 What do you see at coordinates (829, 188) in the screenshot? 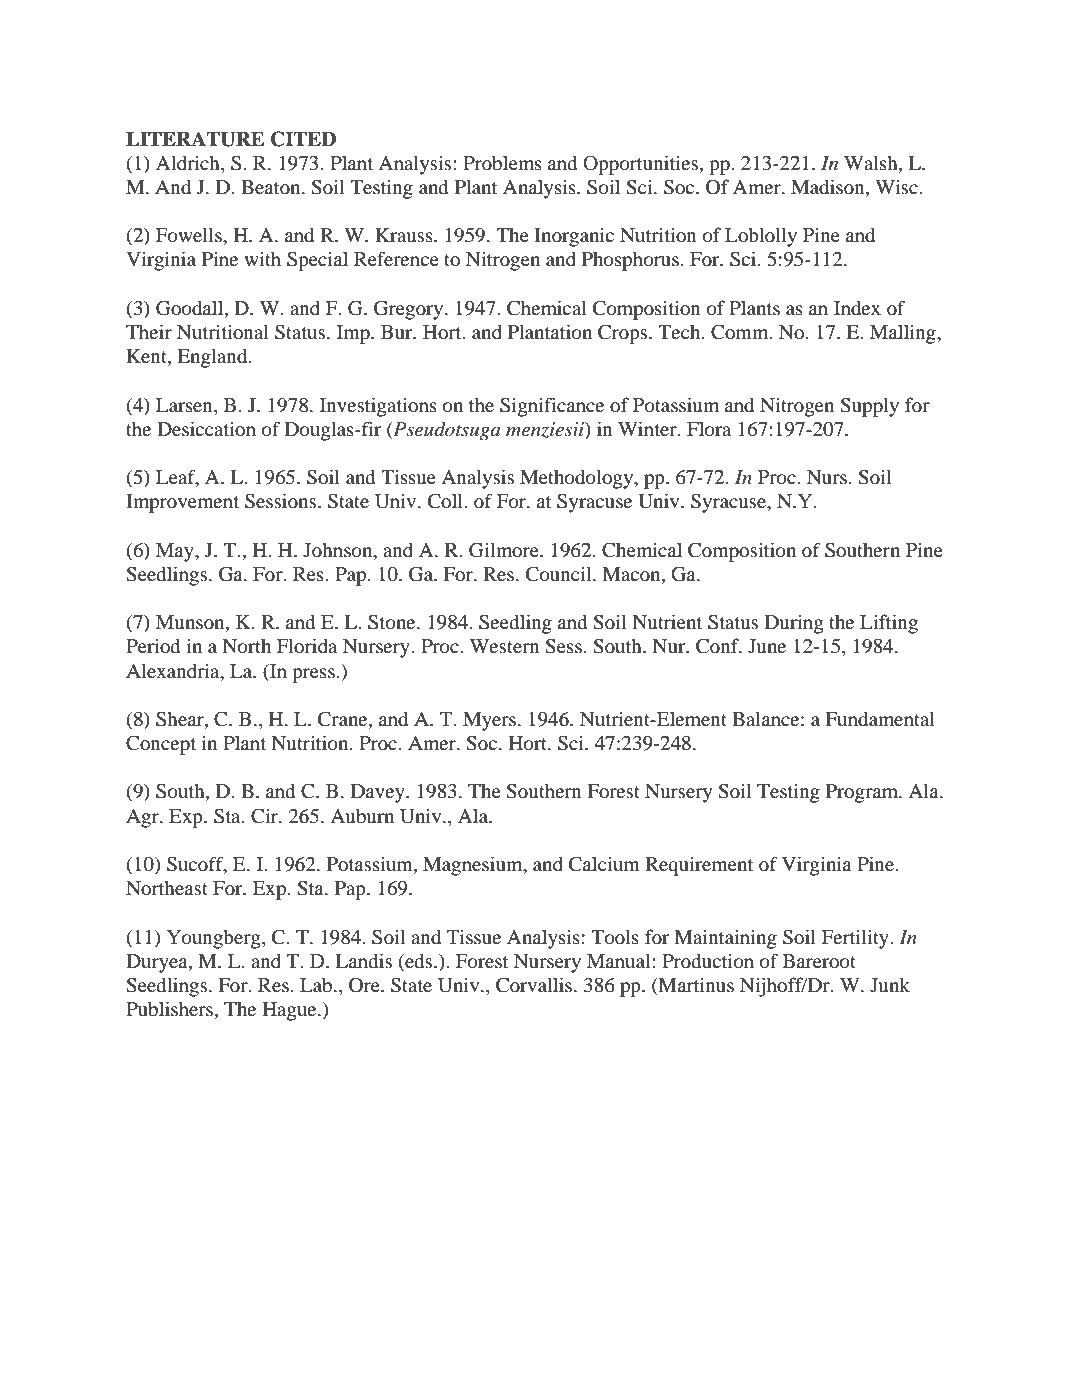
I see `Madison` at bounding box center [829, 188].
